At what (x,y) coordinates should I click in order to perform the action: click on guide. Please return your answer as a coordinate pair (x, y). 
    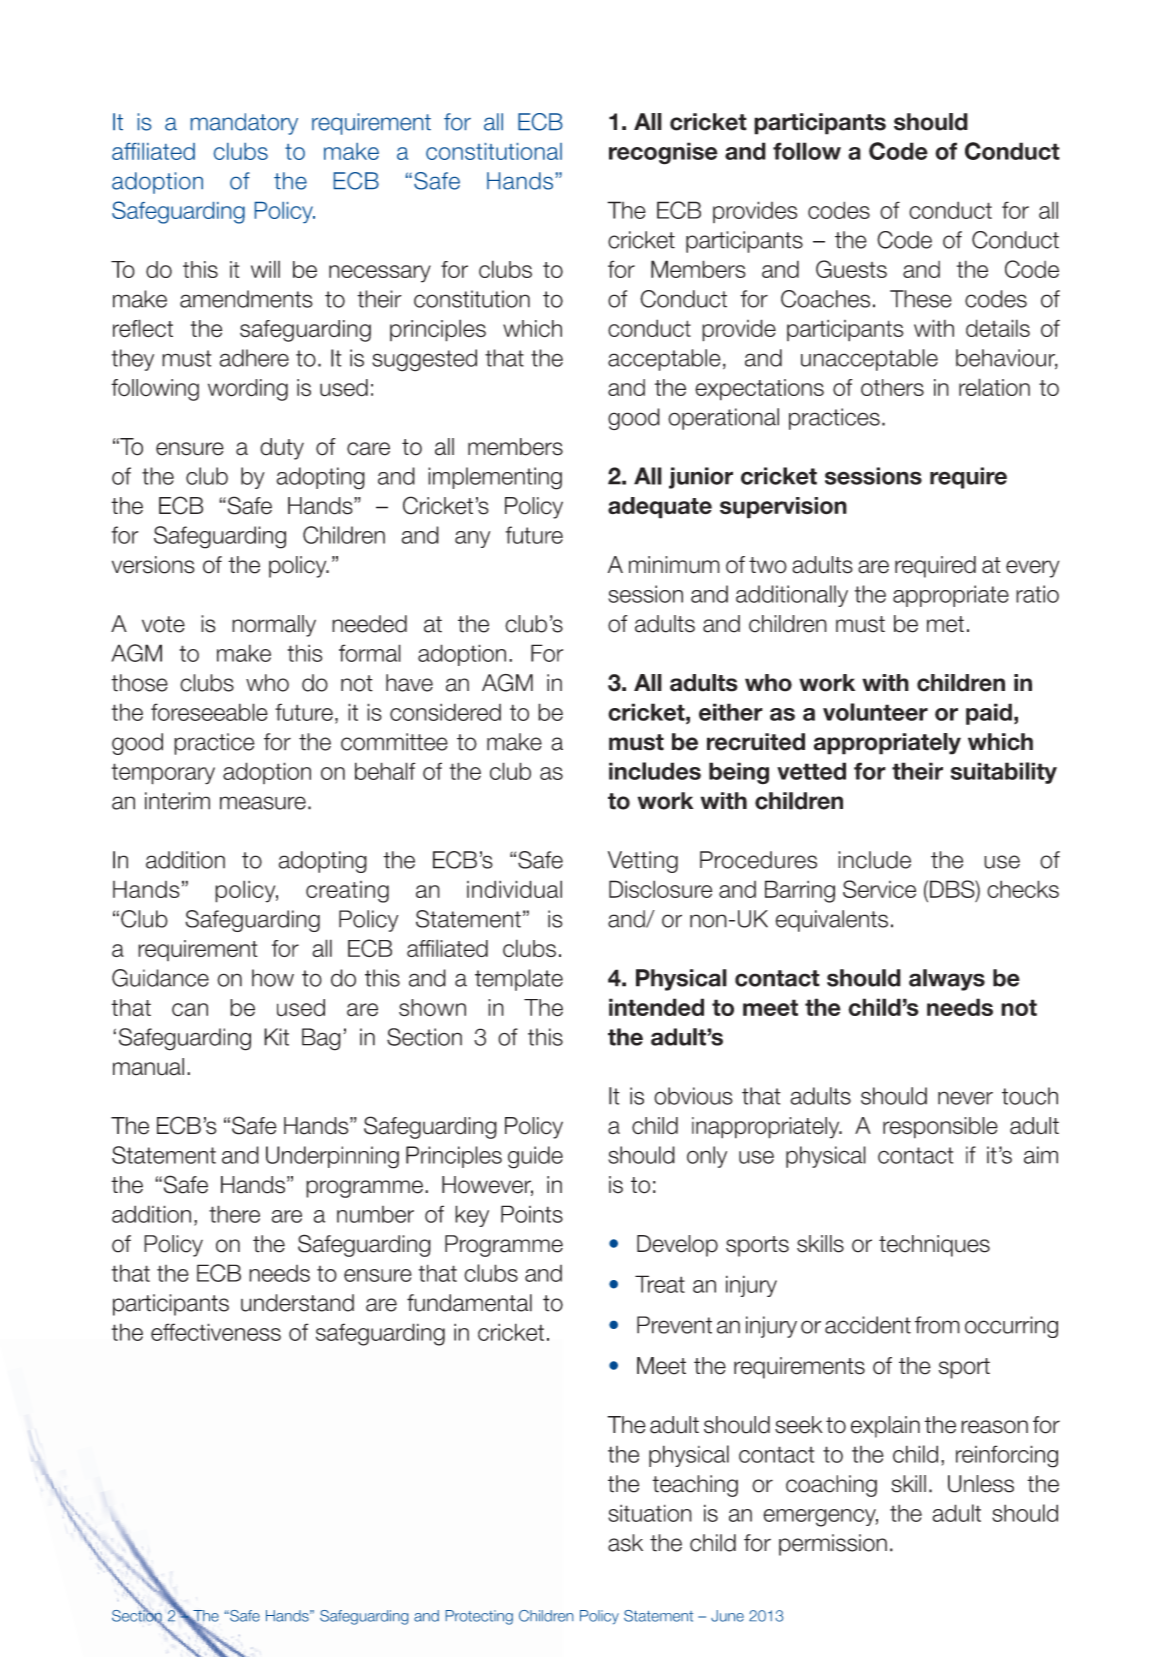
    Looking at the image, I should click on (535, 1157).
